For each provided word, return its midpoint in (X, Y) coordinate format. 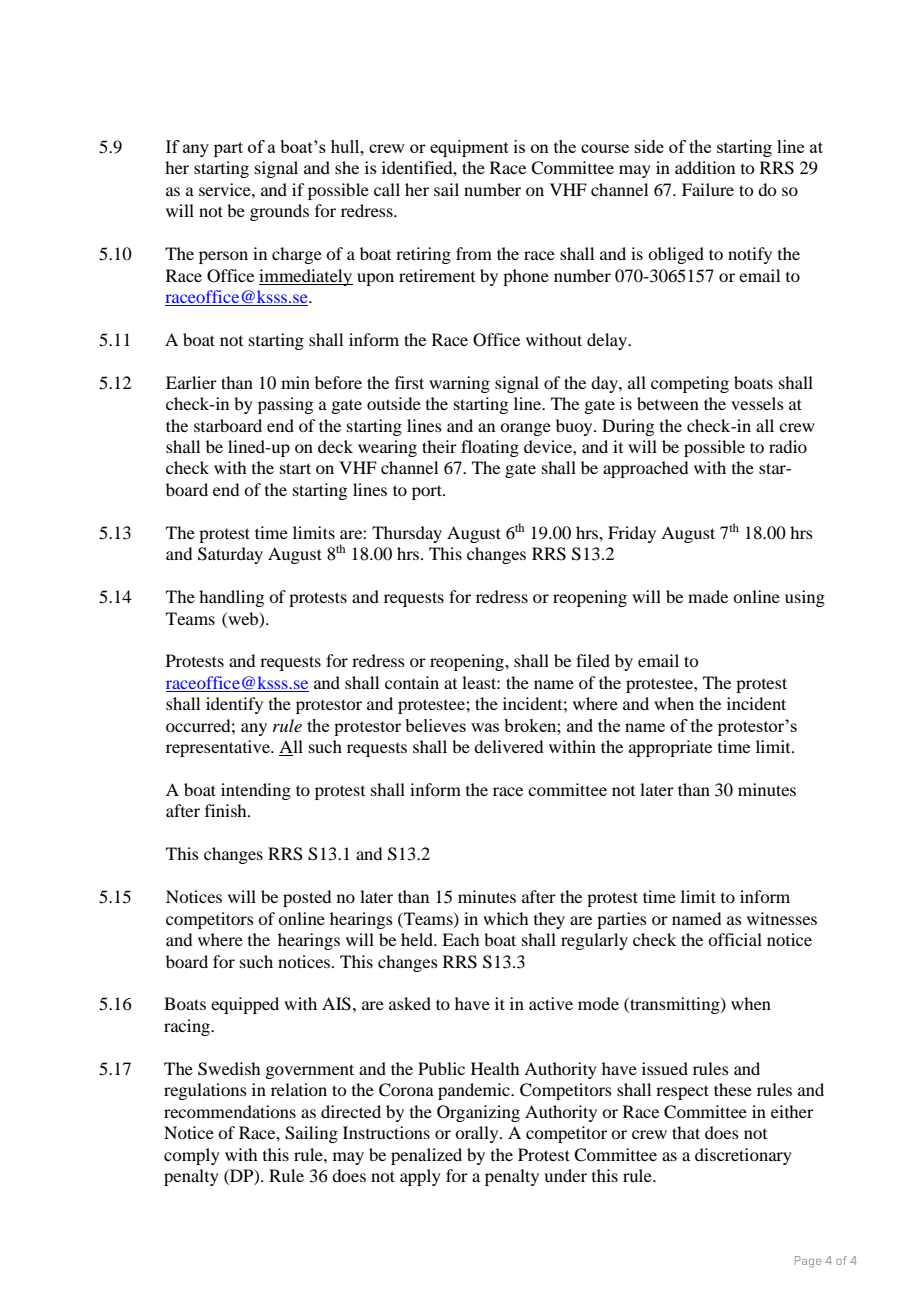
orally (478, 1134)
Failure (708, 189)
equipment (469, 148)
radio (788, 446)
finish (227, 810)
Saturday (230, 555)
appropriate (670, 748)
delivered (508, 746)
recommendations (230, 1111)
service (226, 189)
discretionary (743, 1156)
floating (490, 448)
